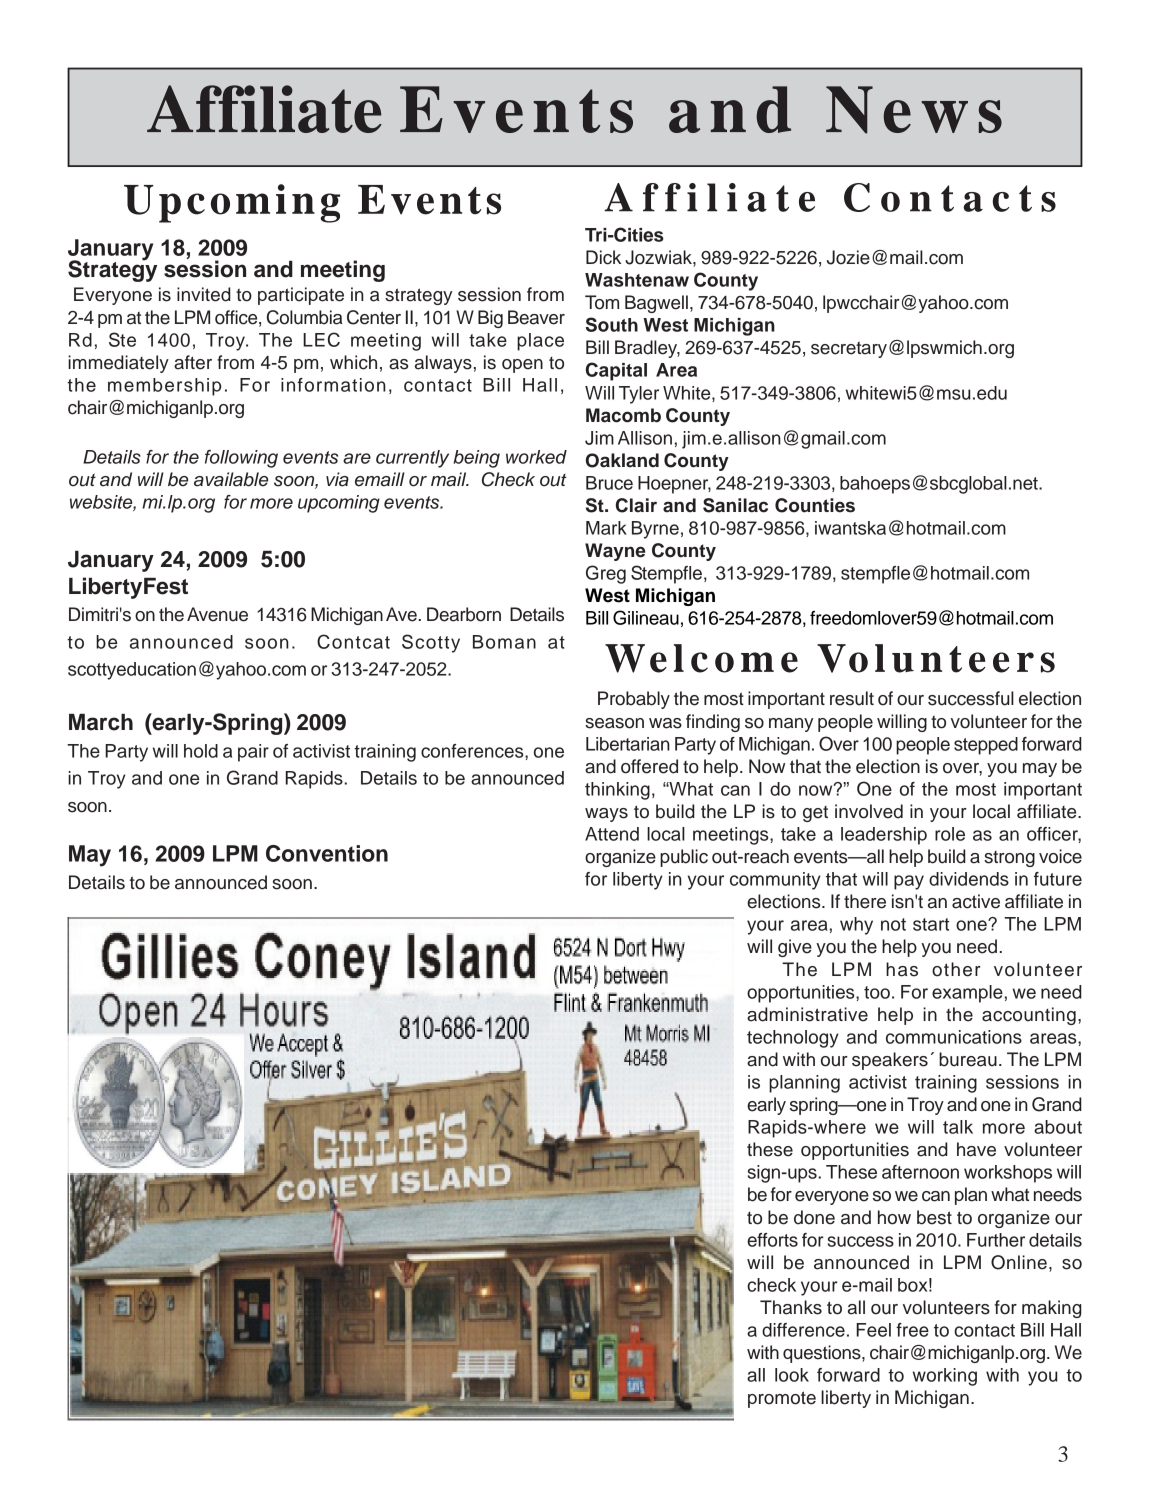 Image resolution: width=1150 pixels, height=1488 pixels. I want to click on Greg, so click(606, 574).
